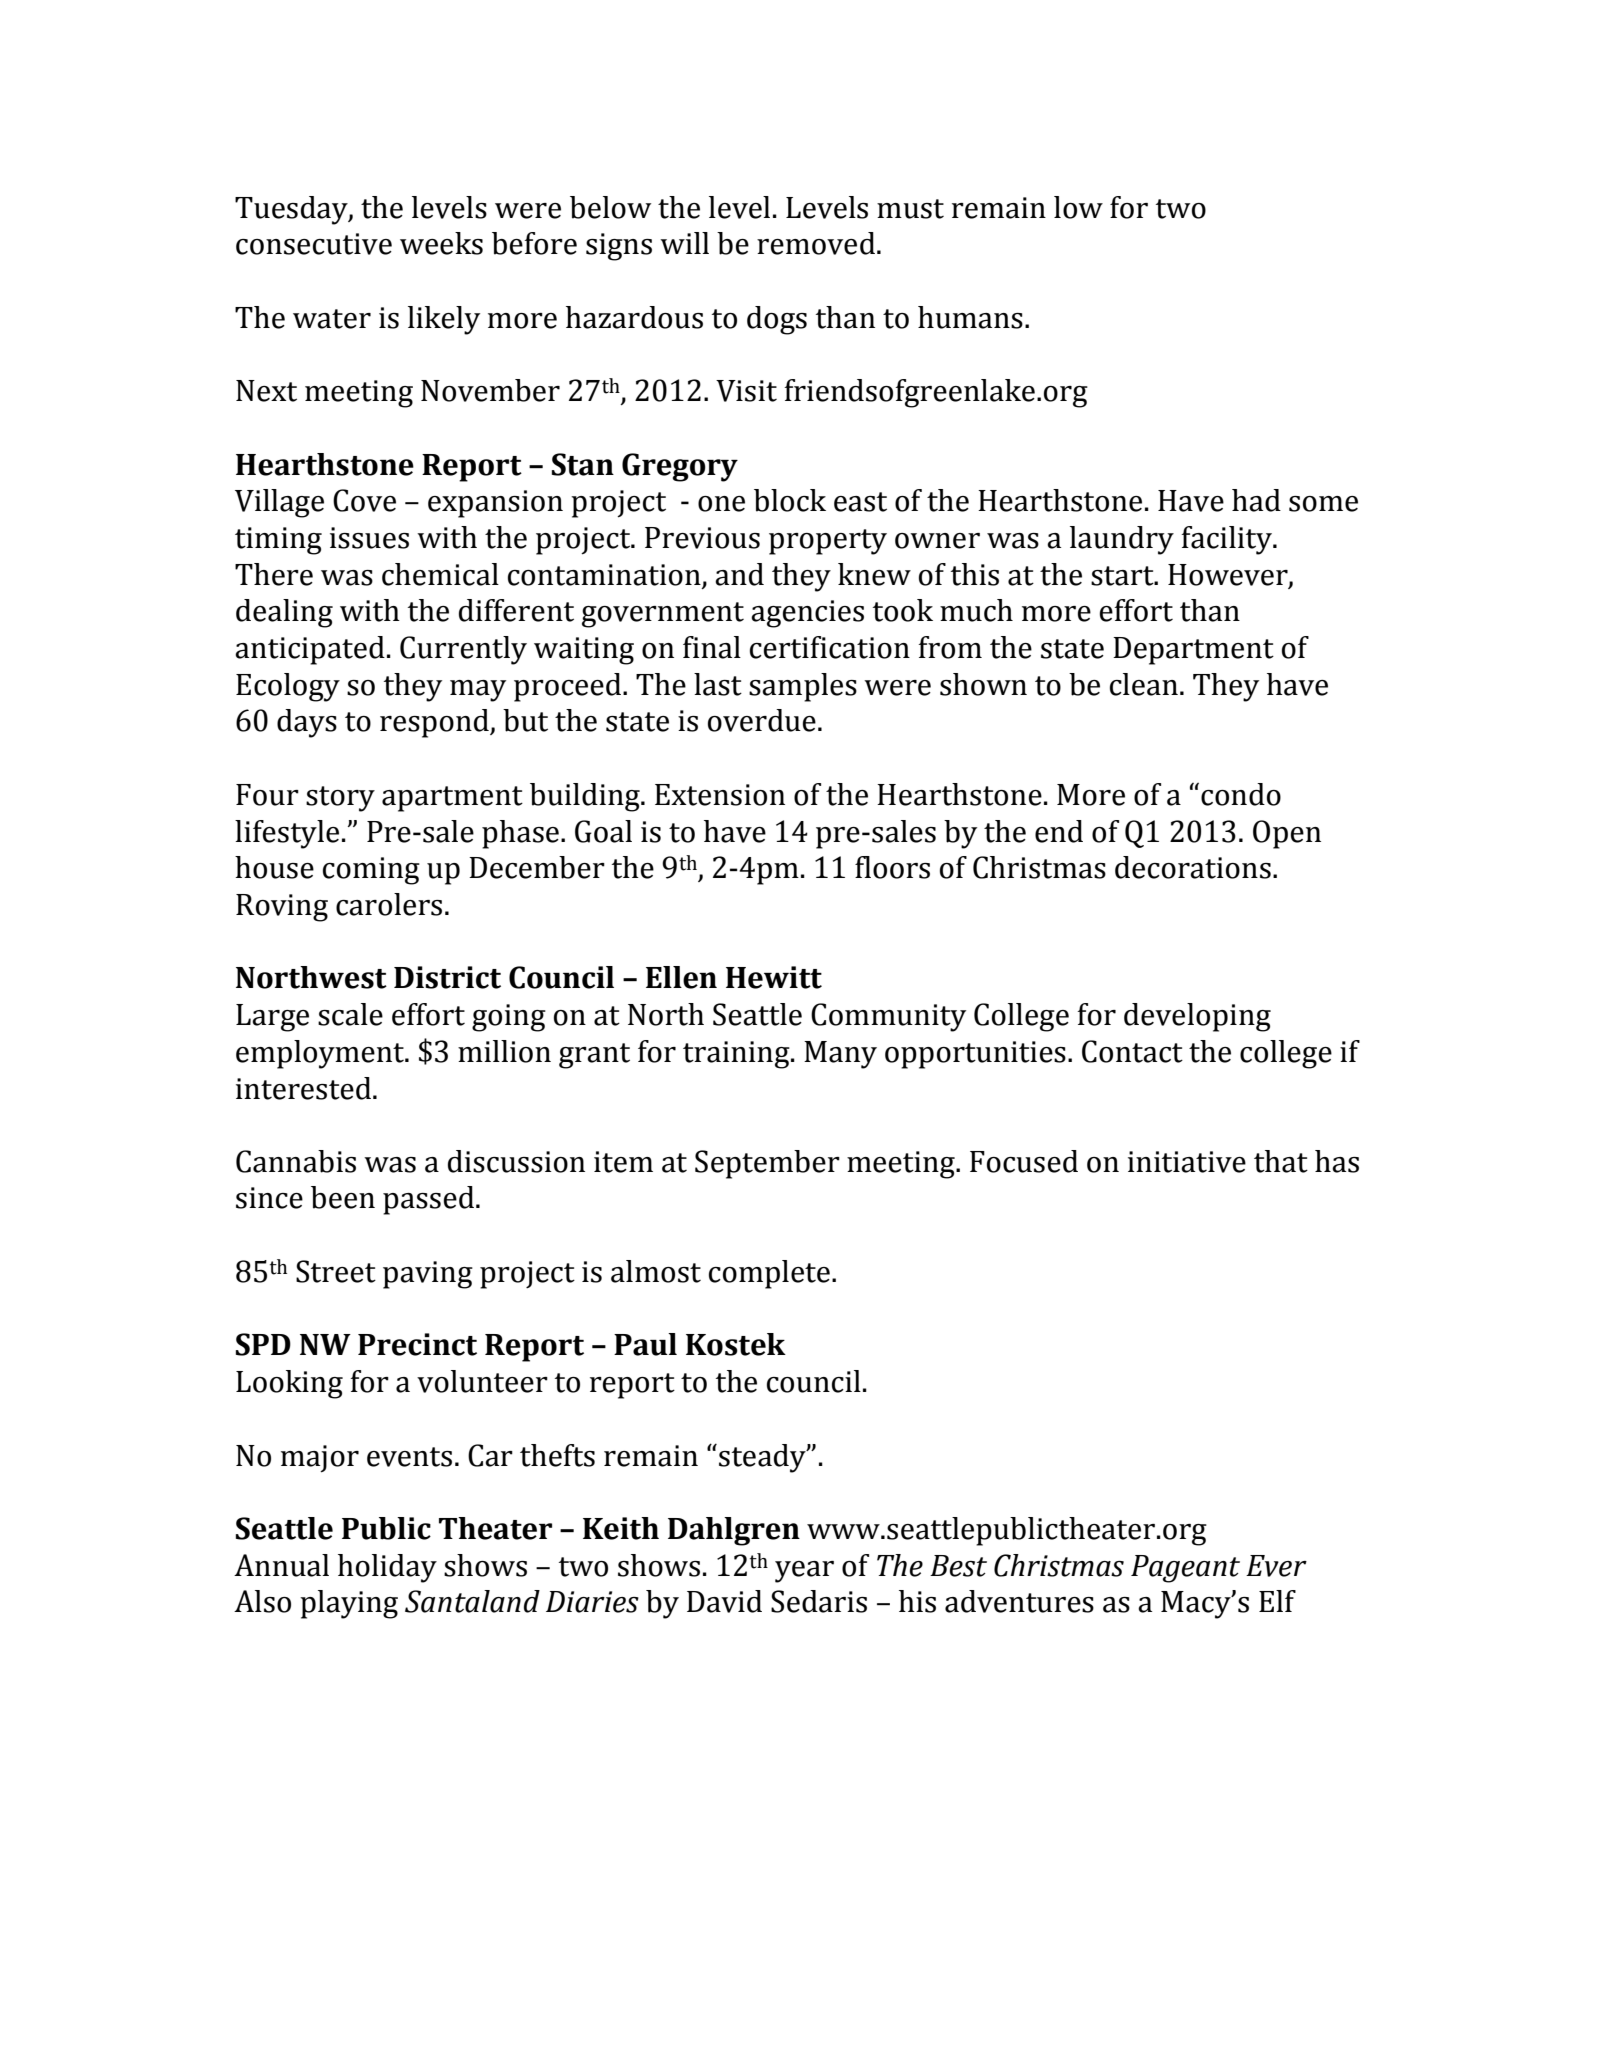 The width and height of the image is (1597, 2066). I want to click on decorations, so click(1193, 867).
